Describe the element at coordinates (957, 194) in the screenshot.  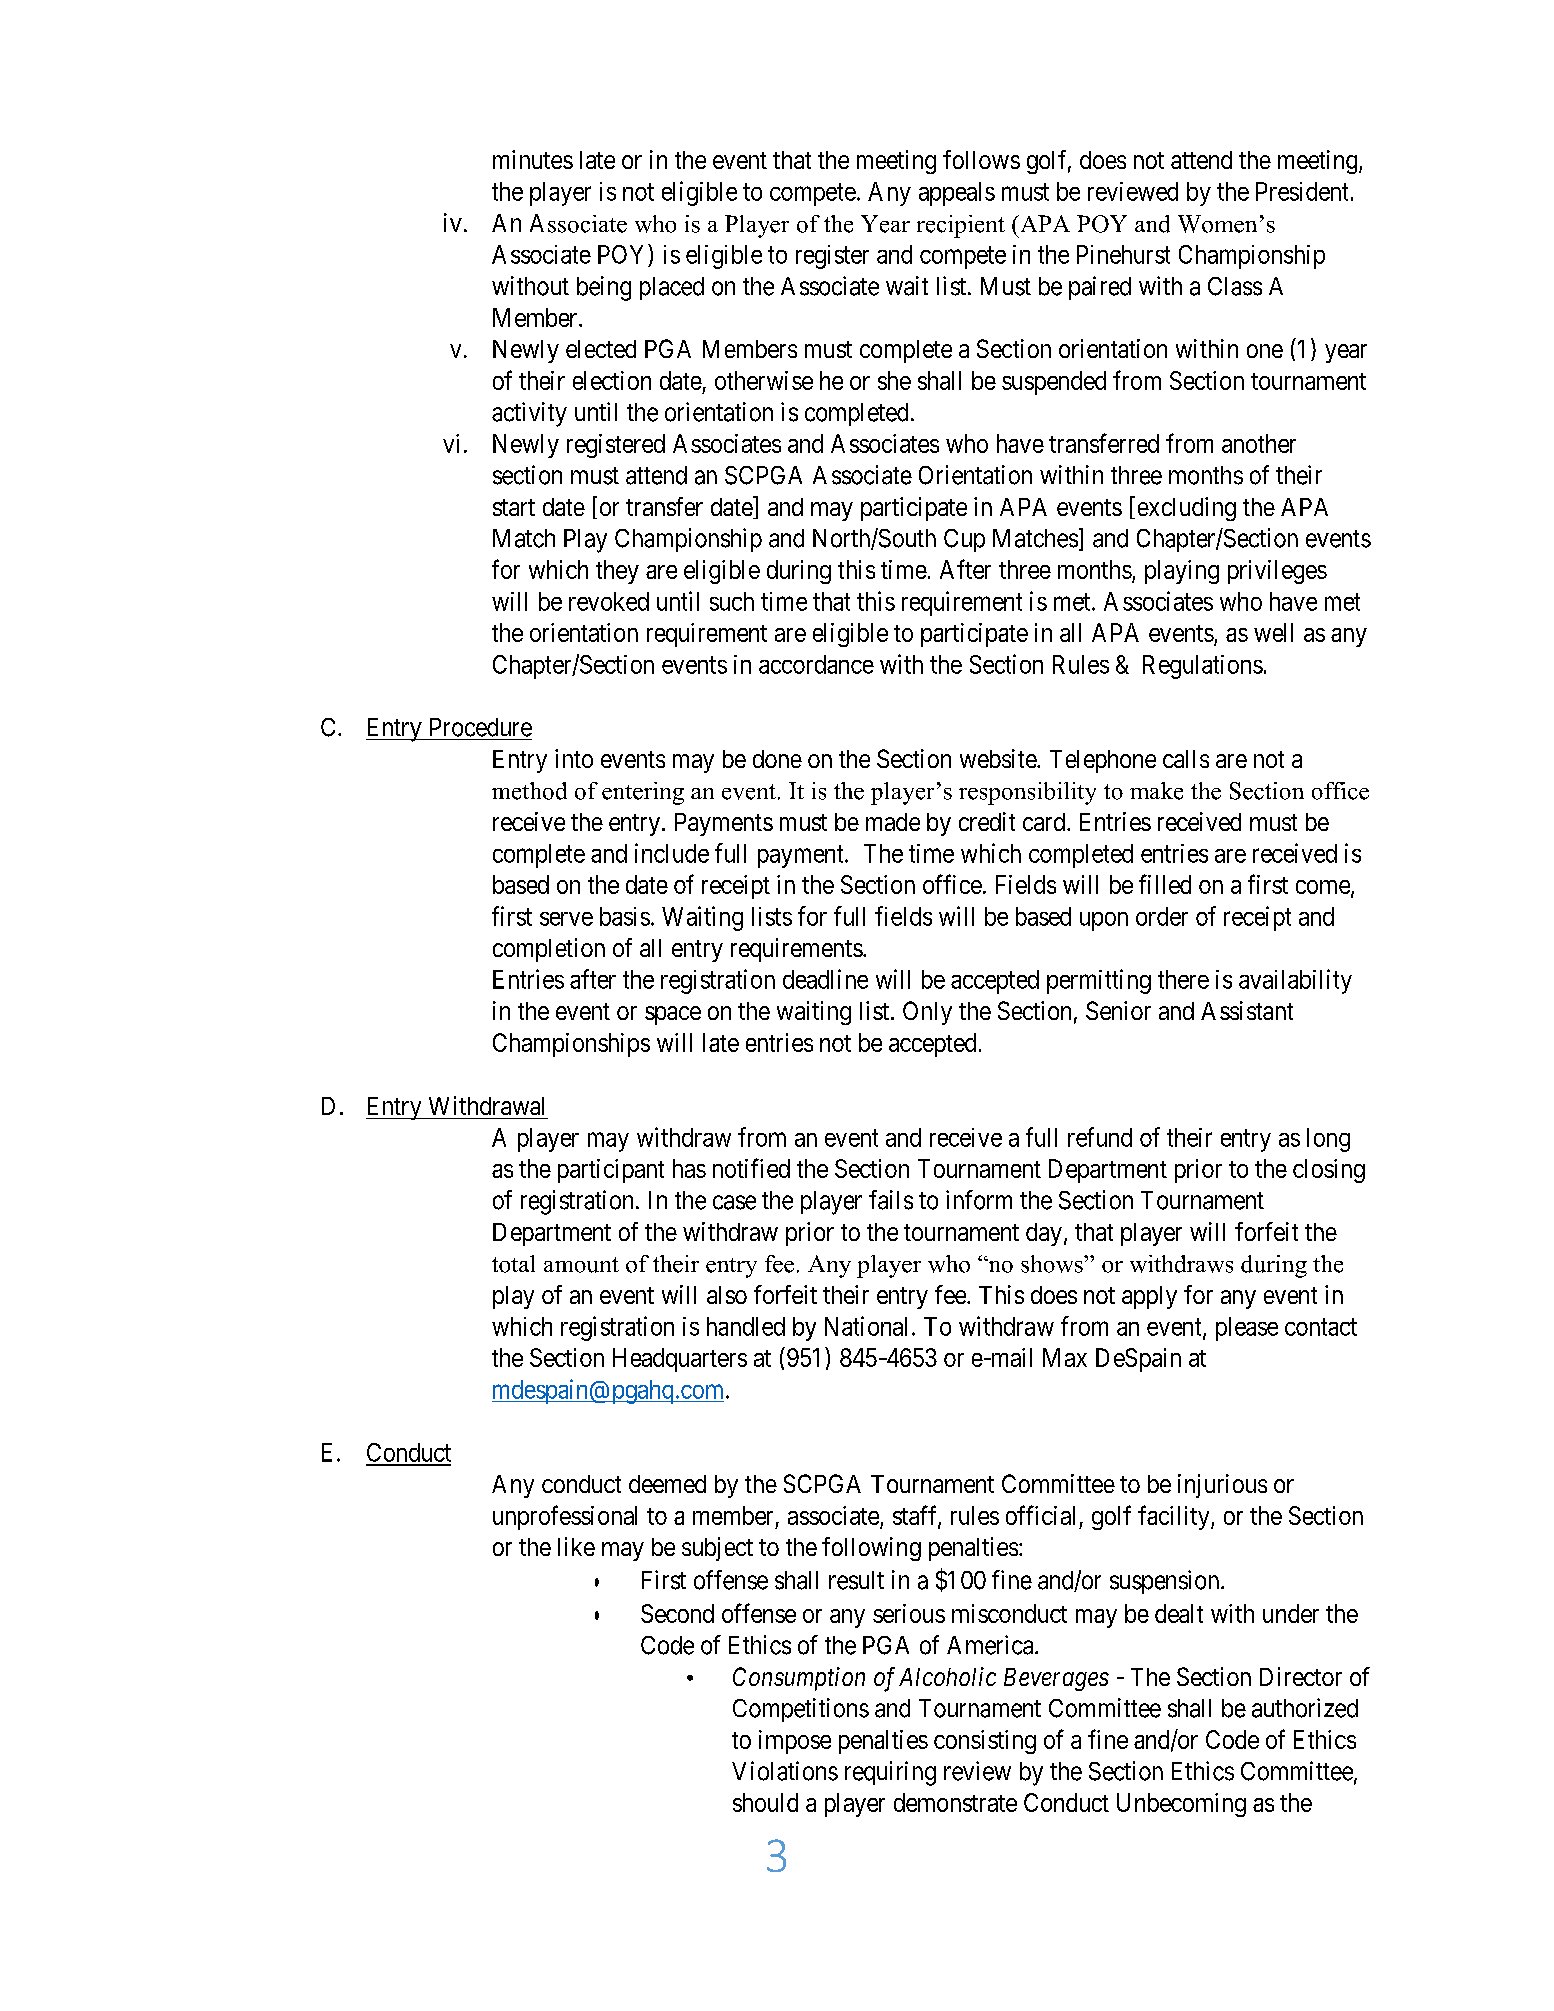
I see `appeals` at that location.
